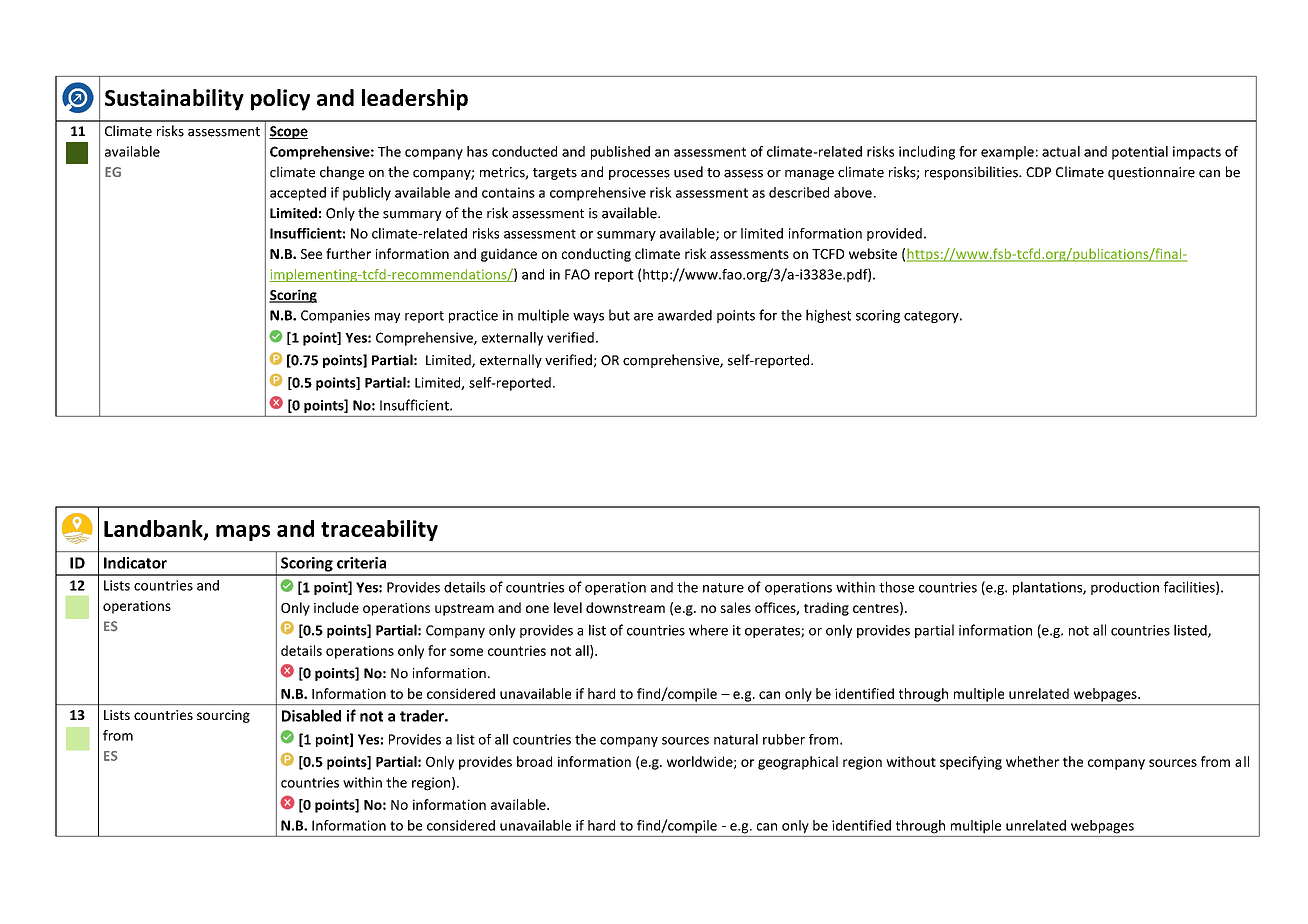  What do you see at coordinates (288, 132) in the image?
I see `Scope` at bounding box center [288, 132].
